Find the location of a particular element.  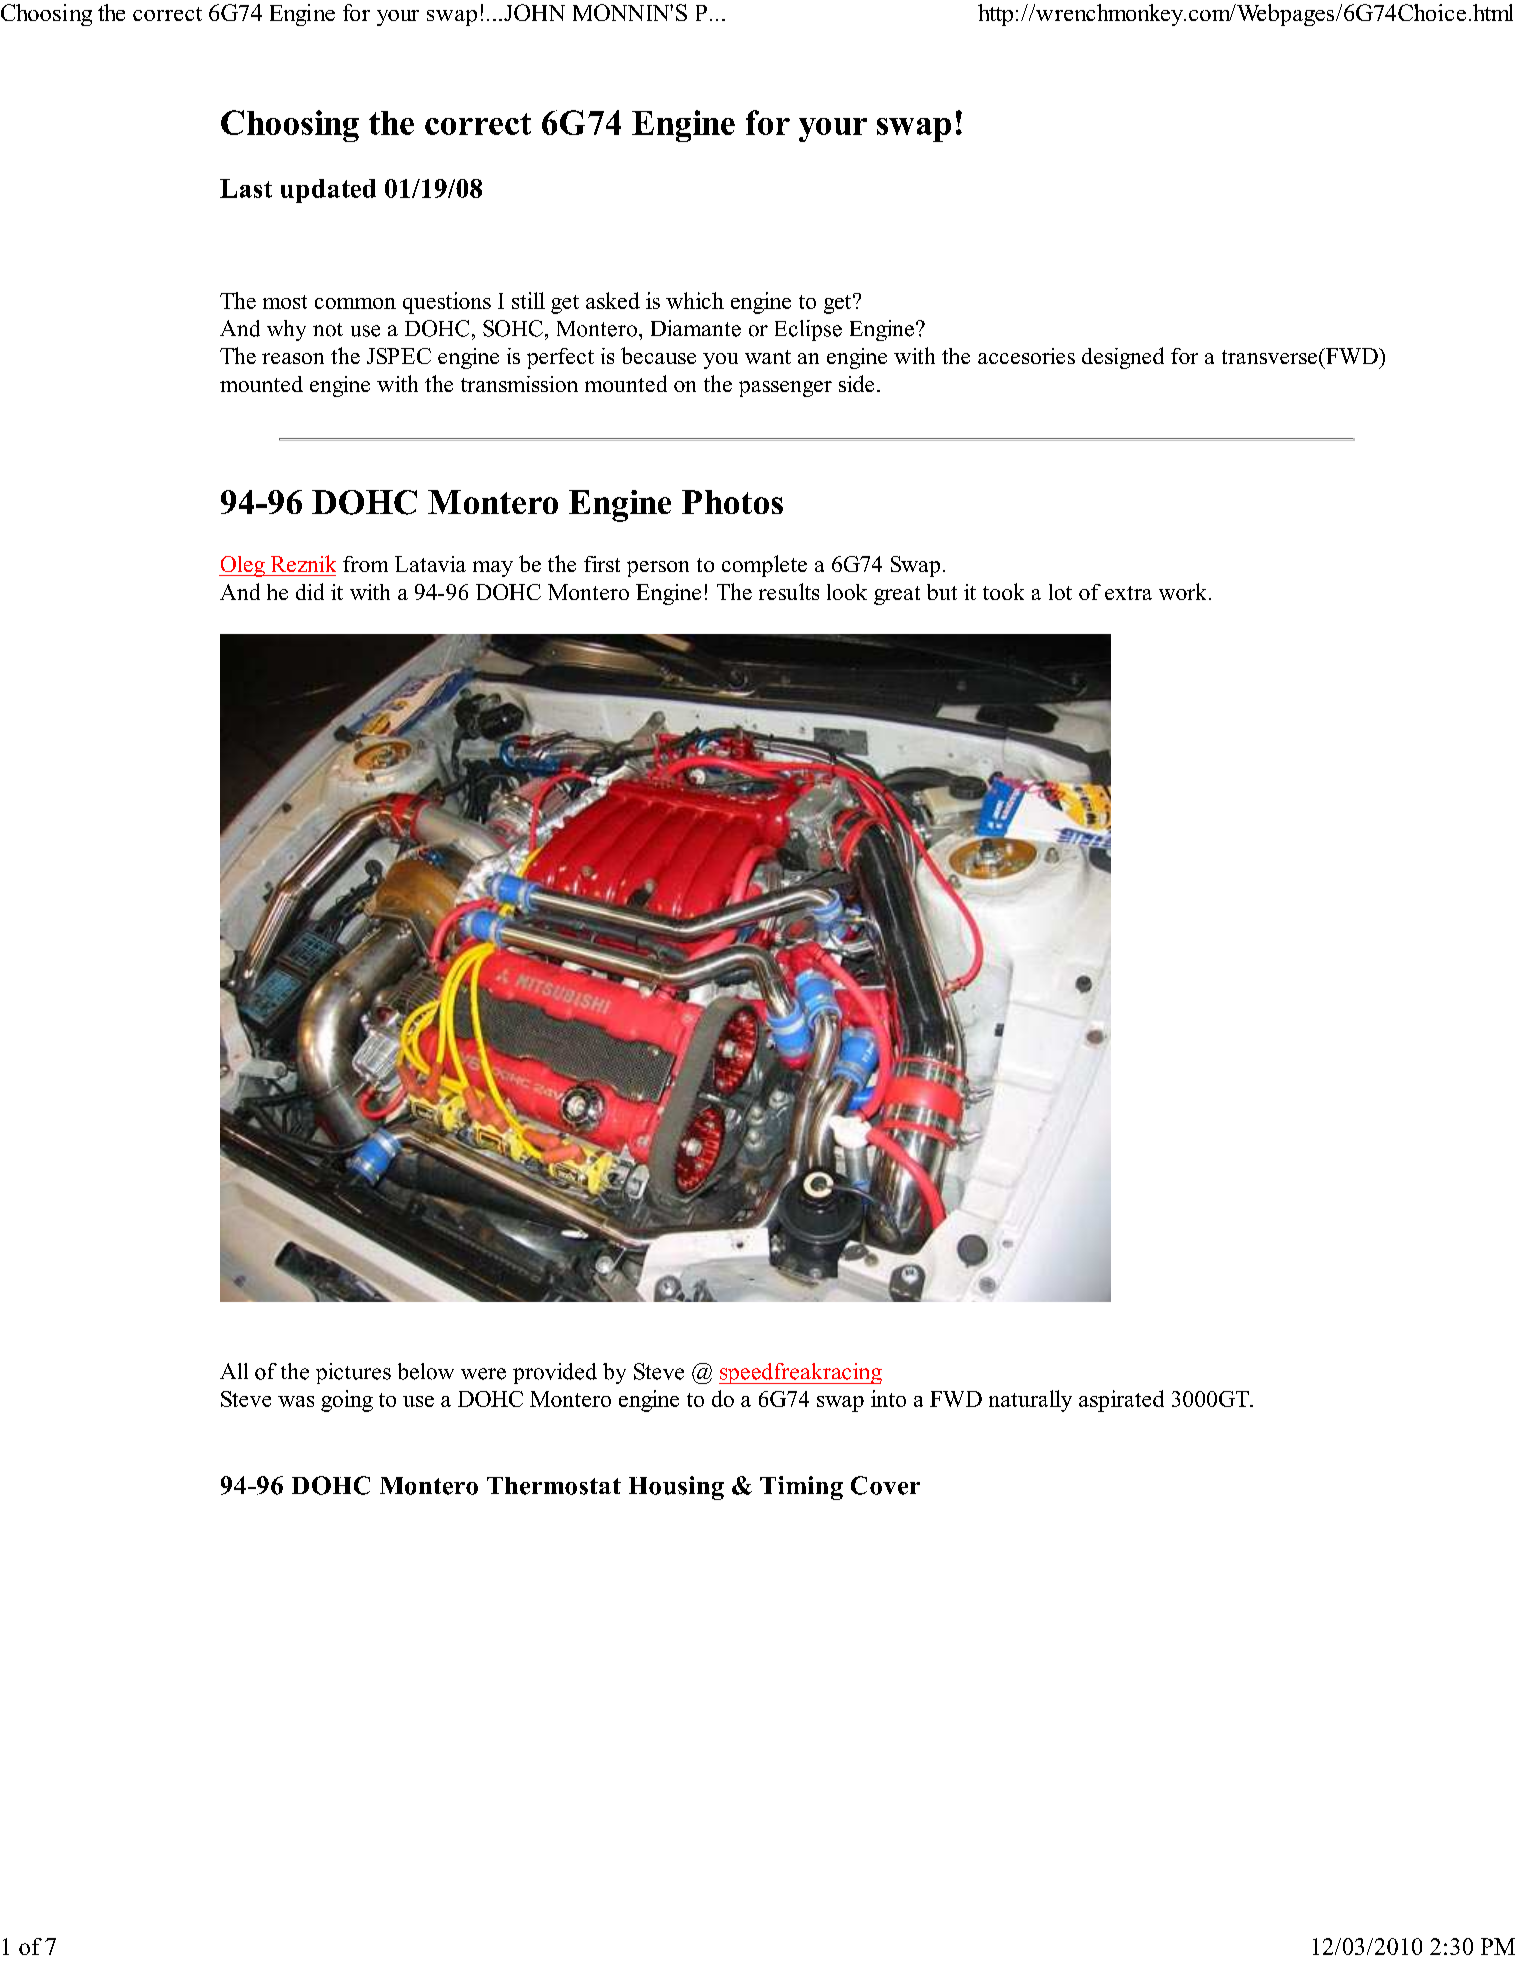

going is located at coordinates (347, 1401).
